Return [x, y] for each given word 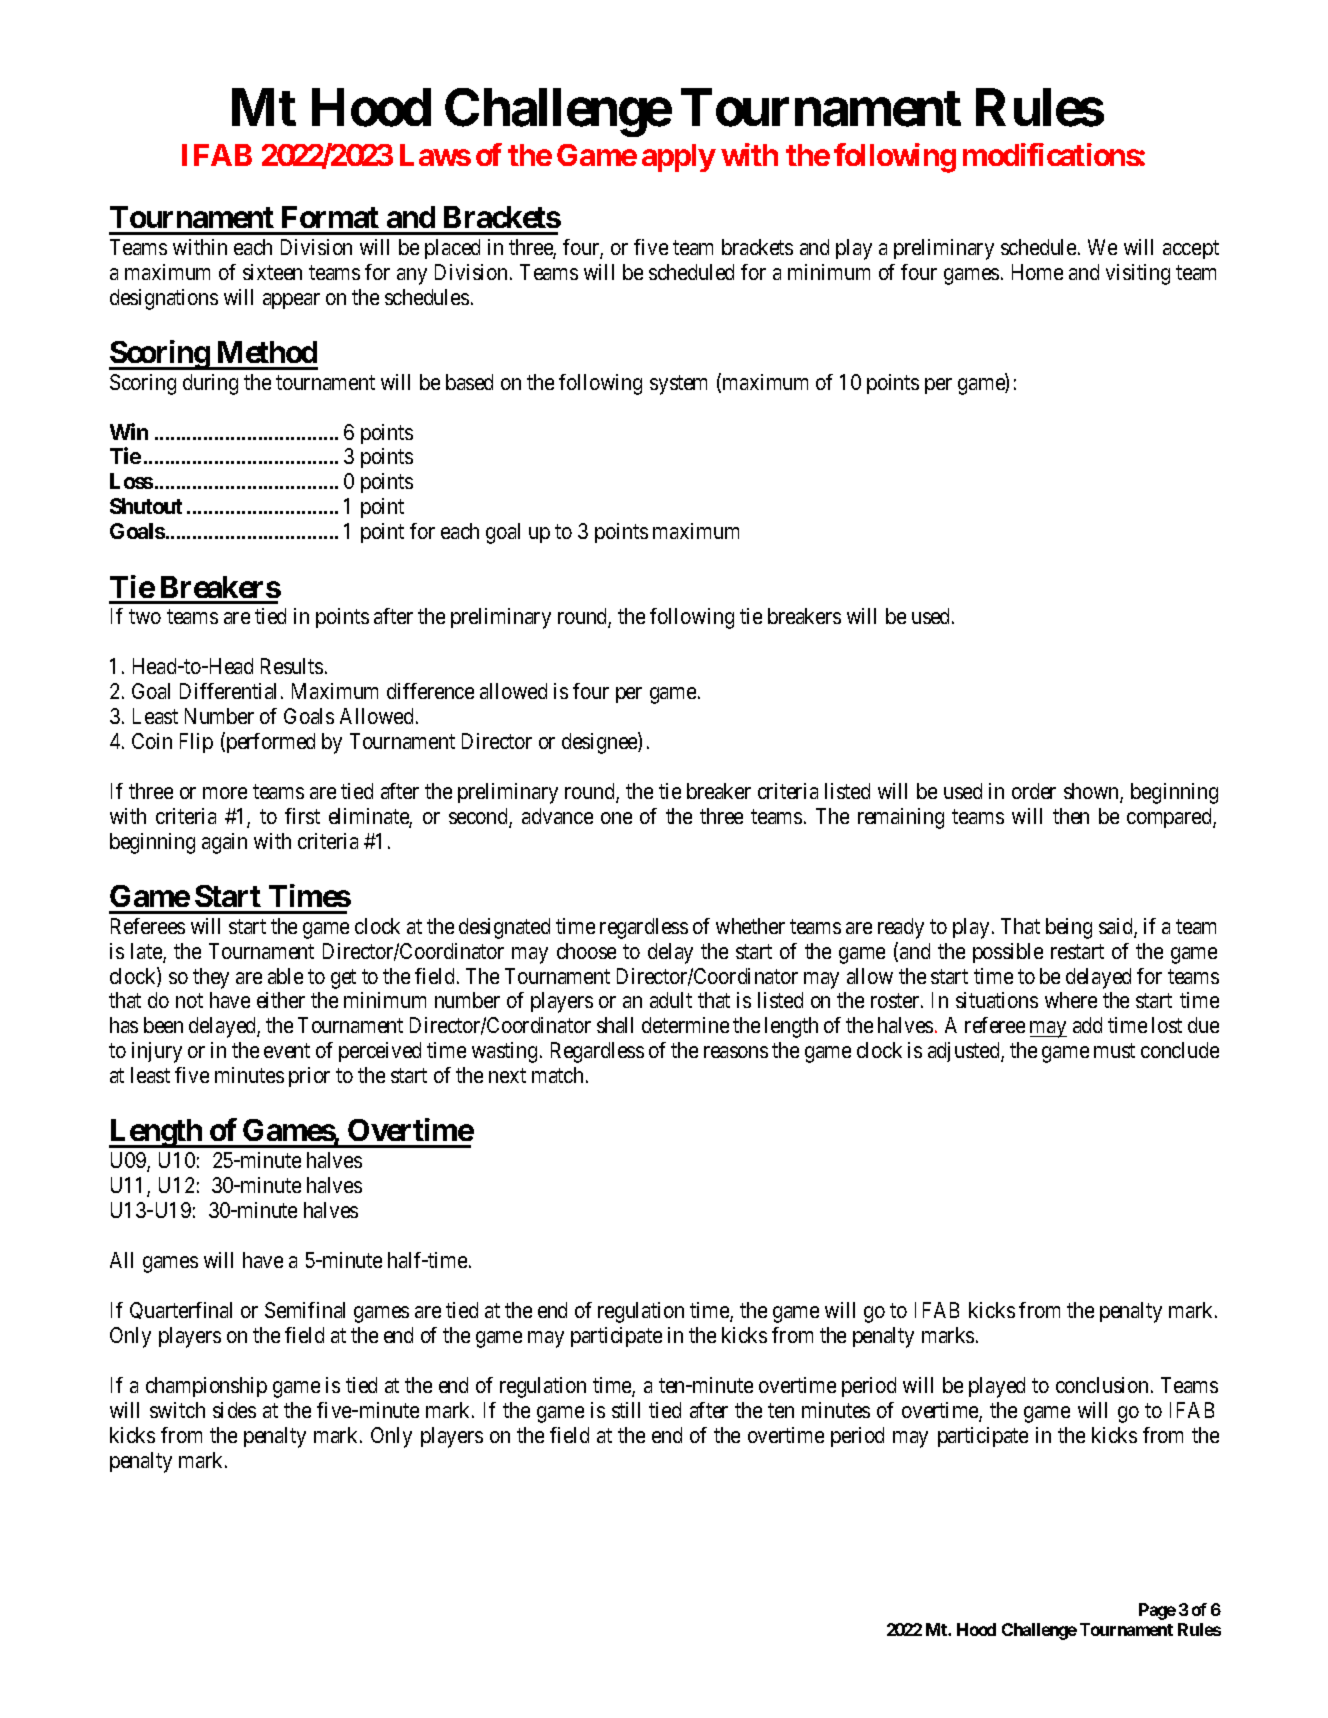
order [1034, 791]
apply [679, 158]
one [616, 818]
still [626, 1410]
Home [1037, 272]
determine [685, 1025]
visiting [1138, 274]
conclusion [1102, 1385]
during [210, 384]
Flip [196, 743]
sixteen [272, 272]
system [678, 385]
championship [206, 1387]
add [1087, 1025]
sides [234, 1410]
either [281, 1000]
